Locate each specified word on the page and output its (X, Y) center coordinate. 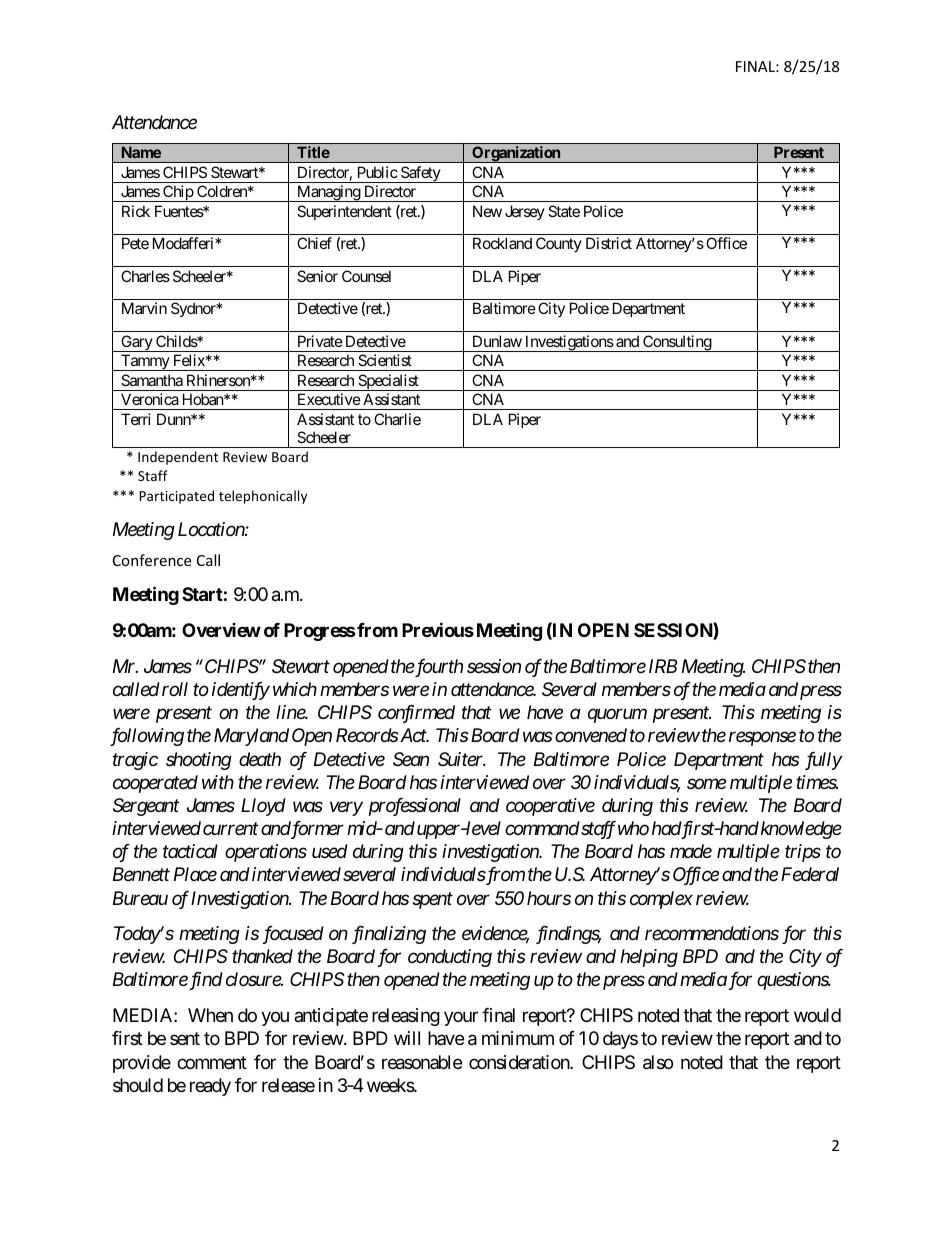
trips (803, 853)
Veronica (150, 399)
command (542, 828)
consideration (520, 1062)
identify (241, 691)
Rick (136, 211)
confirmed (416, 714)
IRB (663, 666)
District (609, 243)
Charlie (397, 419)
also (658, 1062)
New (487, 211)
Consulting (676, 343)
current (230, 829)
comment (212, 1062)
